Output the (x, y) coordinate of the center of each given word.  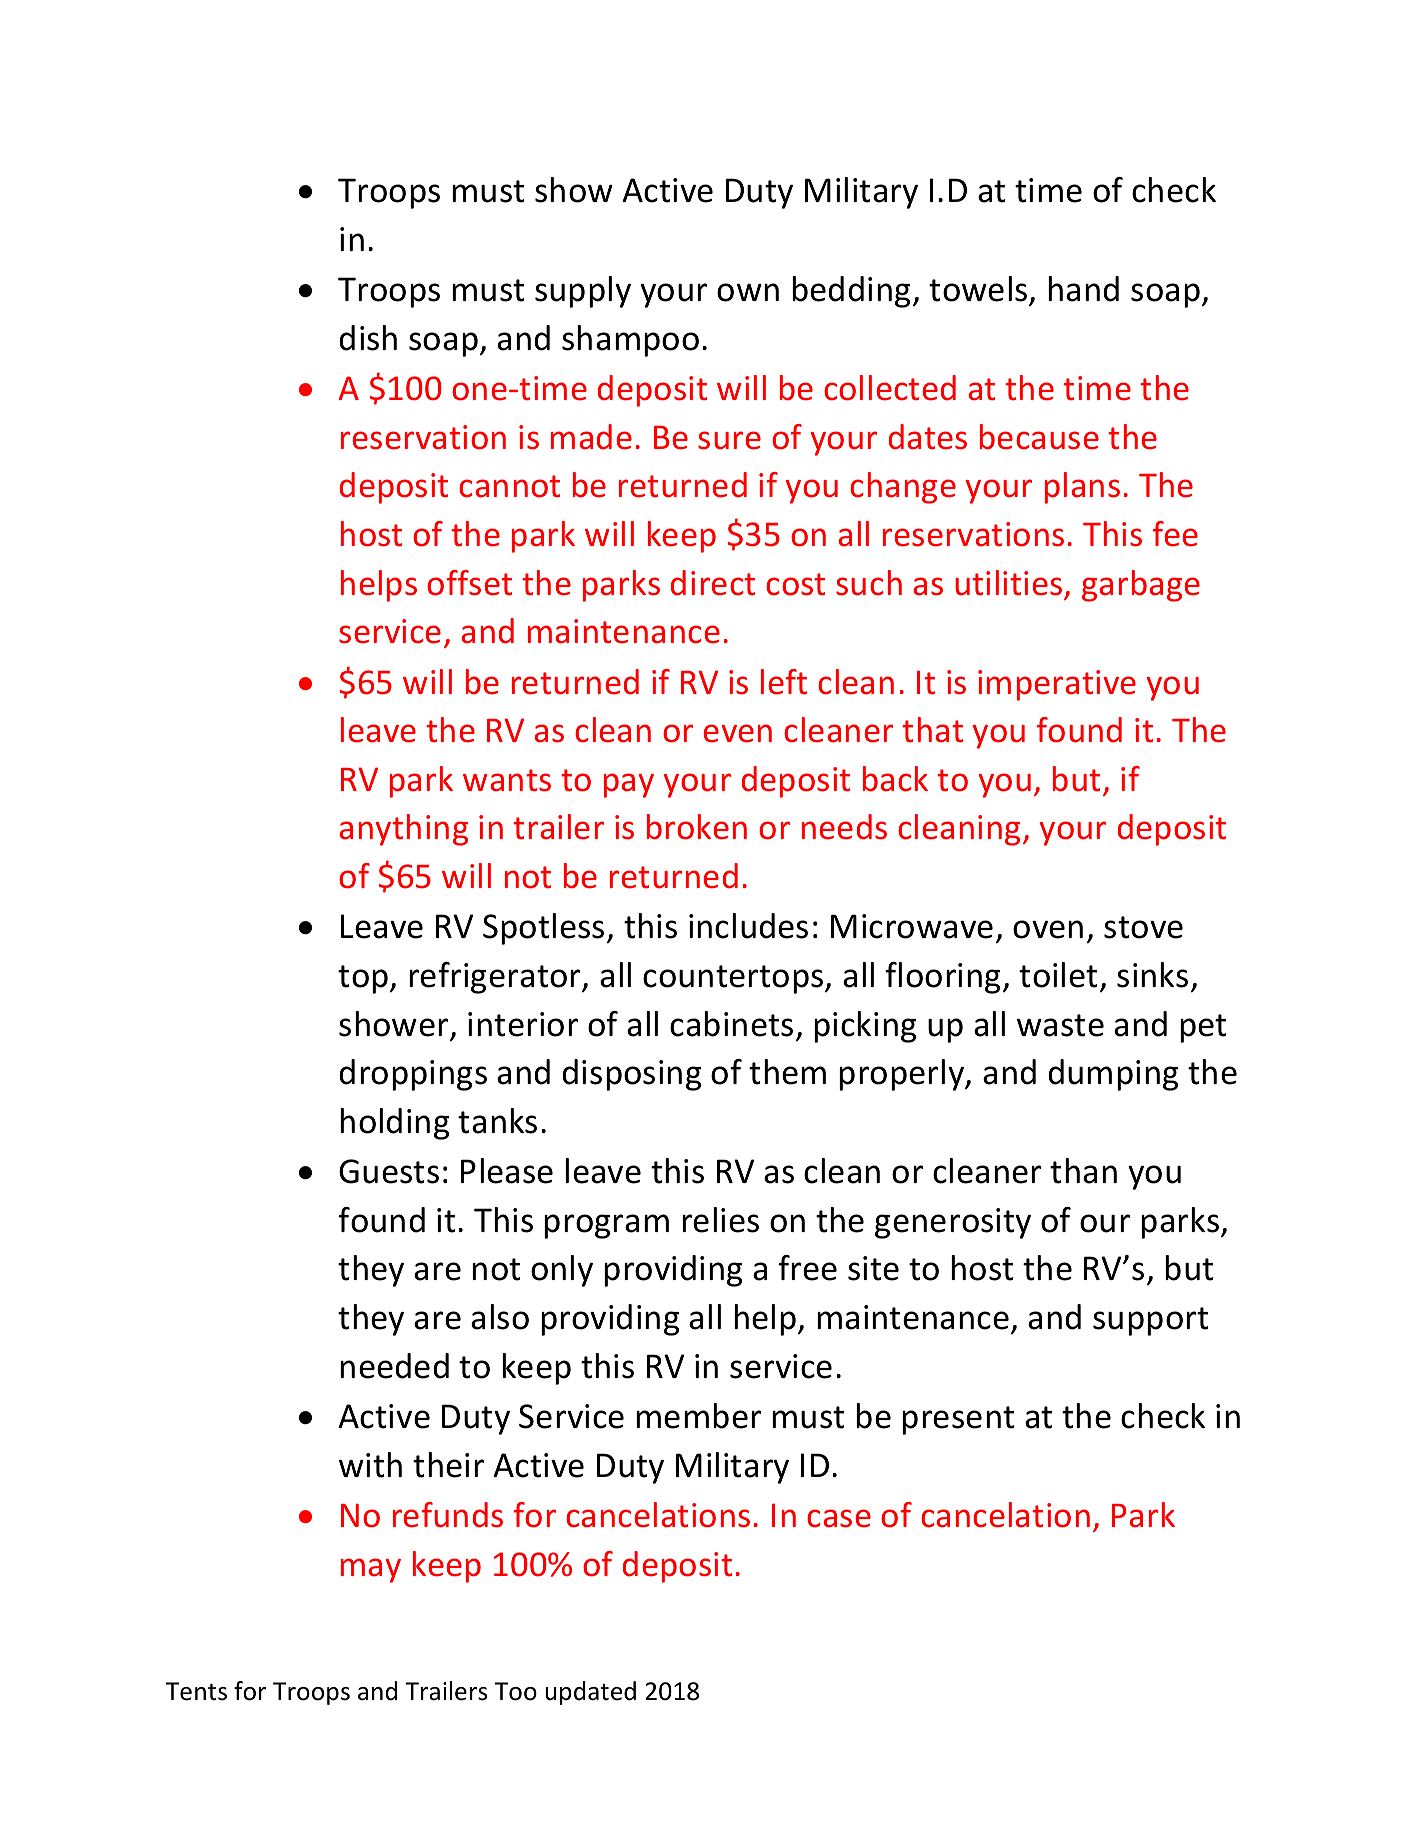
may (371, 1570)
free (807, 1268)
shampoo (630, 341)
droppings (413, 1075)
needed (394, 1366)
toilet (1058, 975)
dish (368, 338)
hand (1083, 289)
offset (469, 583)
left (784, 682)
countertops (734, 979)
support (1150, 1321)
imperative (1057, 685)
